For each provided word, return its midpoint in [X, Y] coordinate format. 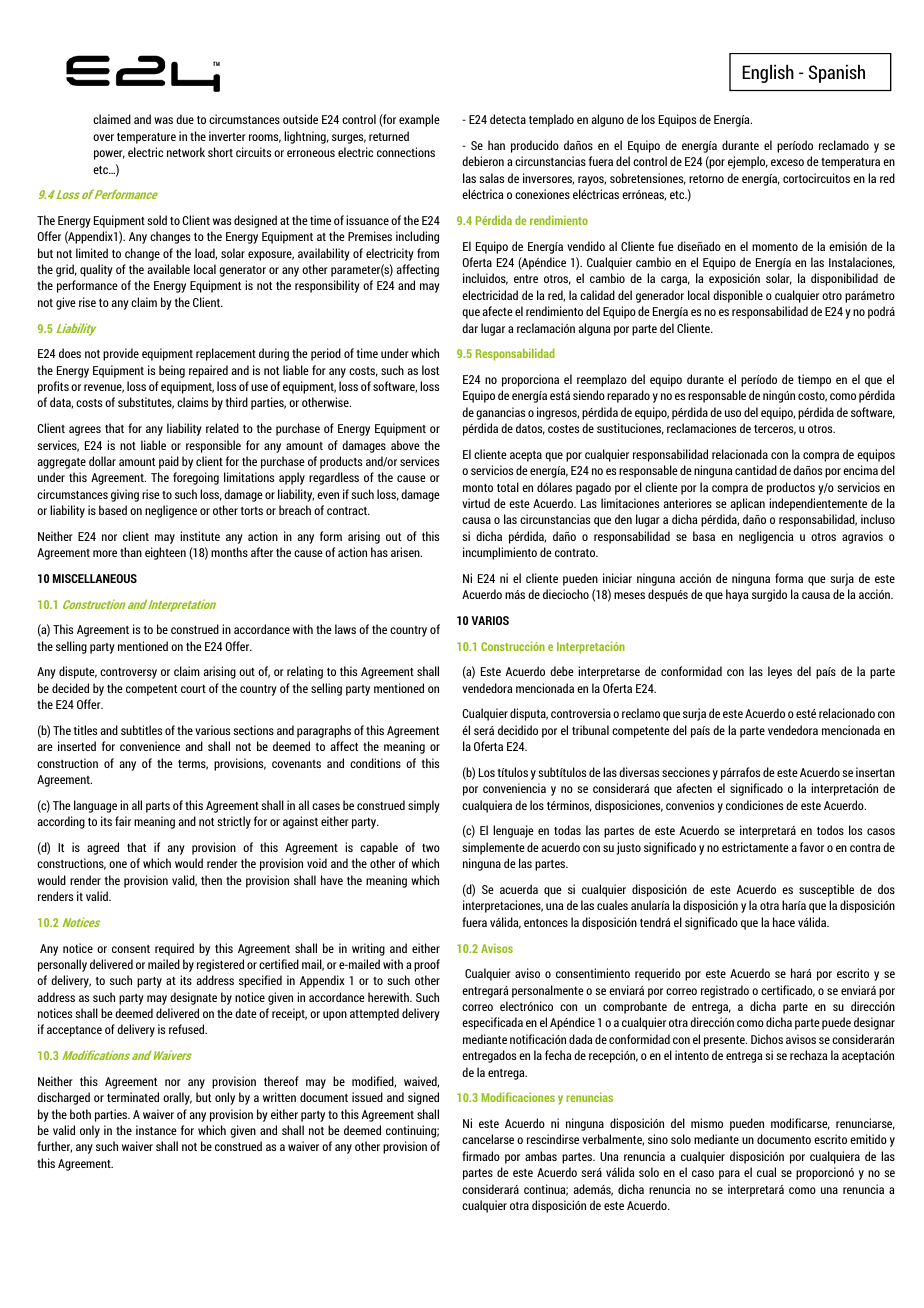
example [419, 120]
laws [345, 629]
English [768, 73]
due [185, 119]
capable [379, 848]
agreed [103, 848]
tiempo [814, 380]
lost [430, 370]
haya [737, 595]
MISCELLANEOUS [95, 578]
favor [812, 847]
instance [156, 1130]
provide [121, 354]
